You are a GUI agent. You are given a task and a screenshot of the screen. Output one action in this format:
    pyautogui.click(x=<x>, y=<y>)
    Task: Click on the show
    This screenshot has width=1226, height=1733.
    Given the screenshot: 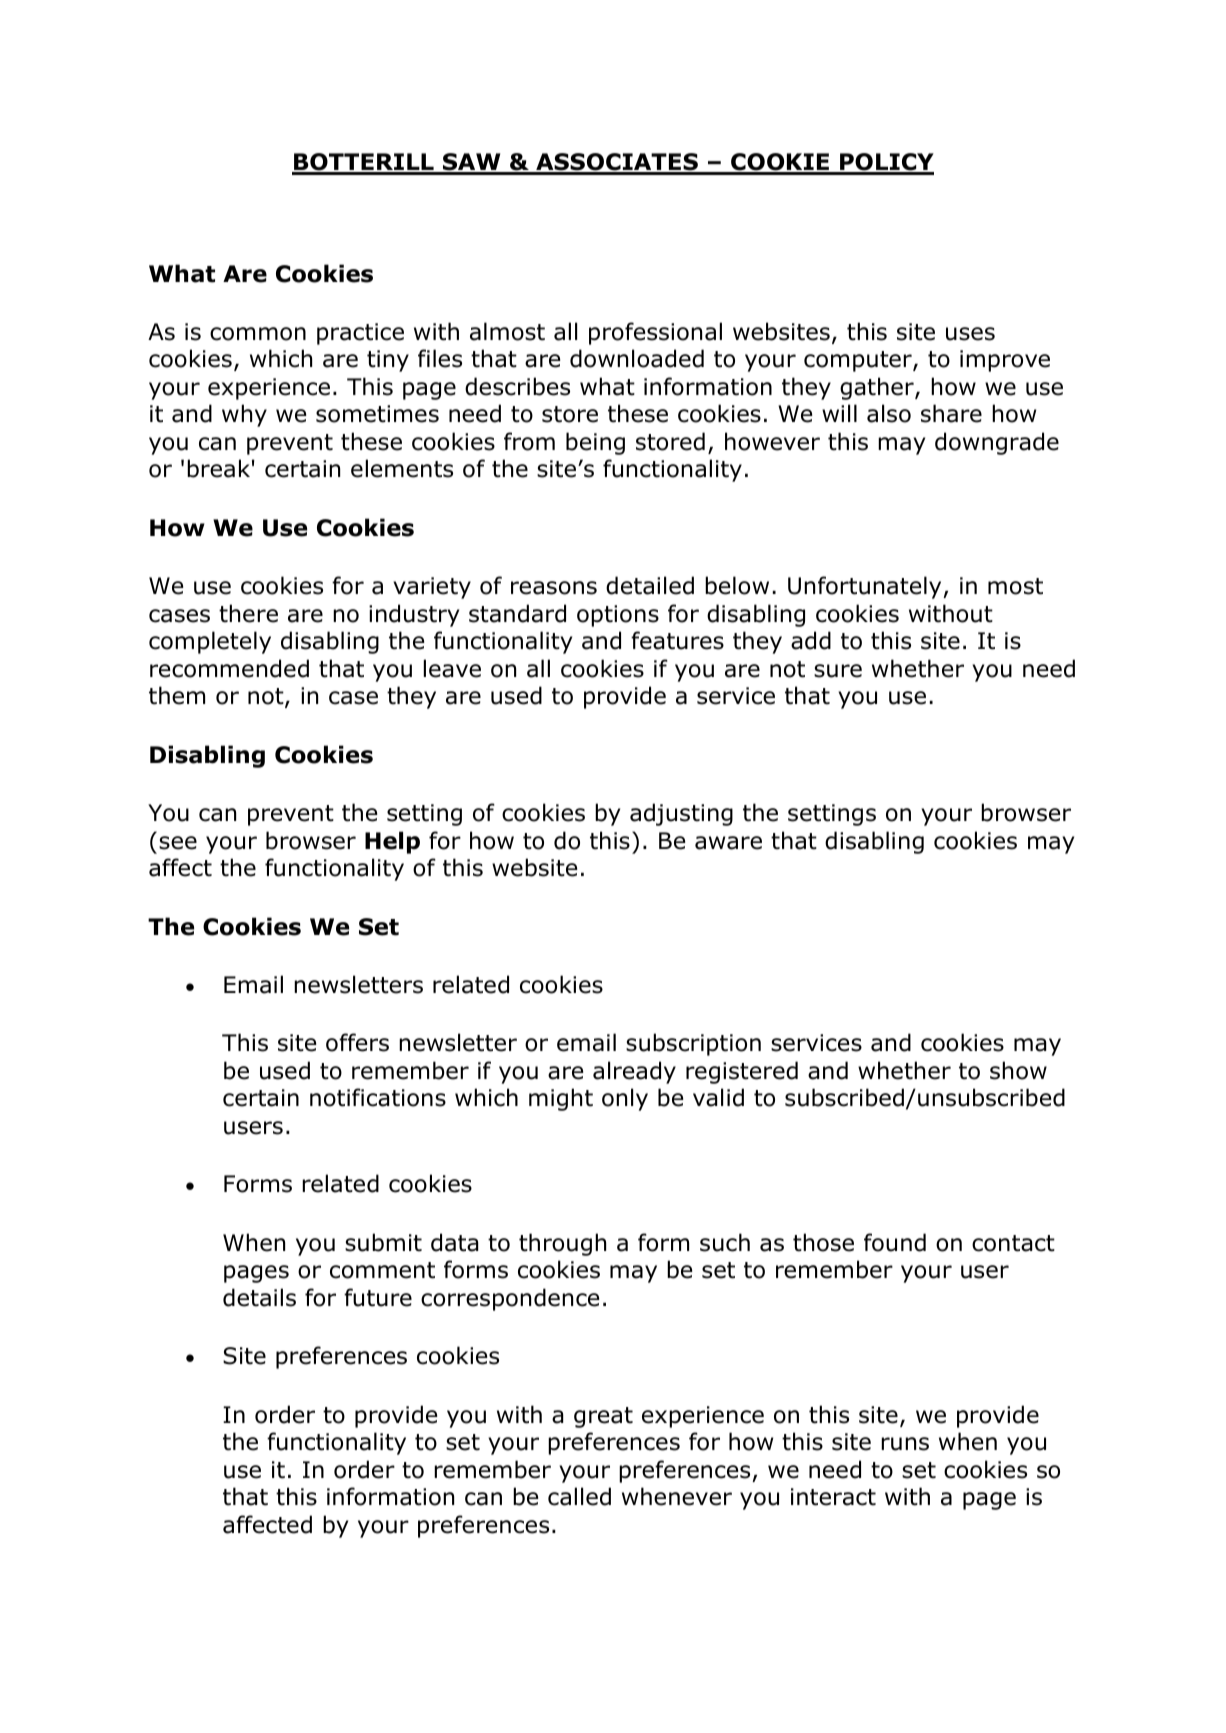 What is the action you would take?
    pyautogui.click(x=1018, y=1070)
